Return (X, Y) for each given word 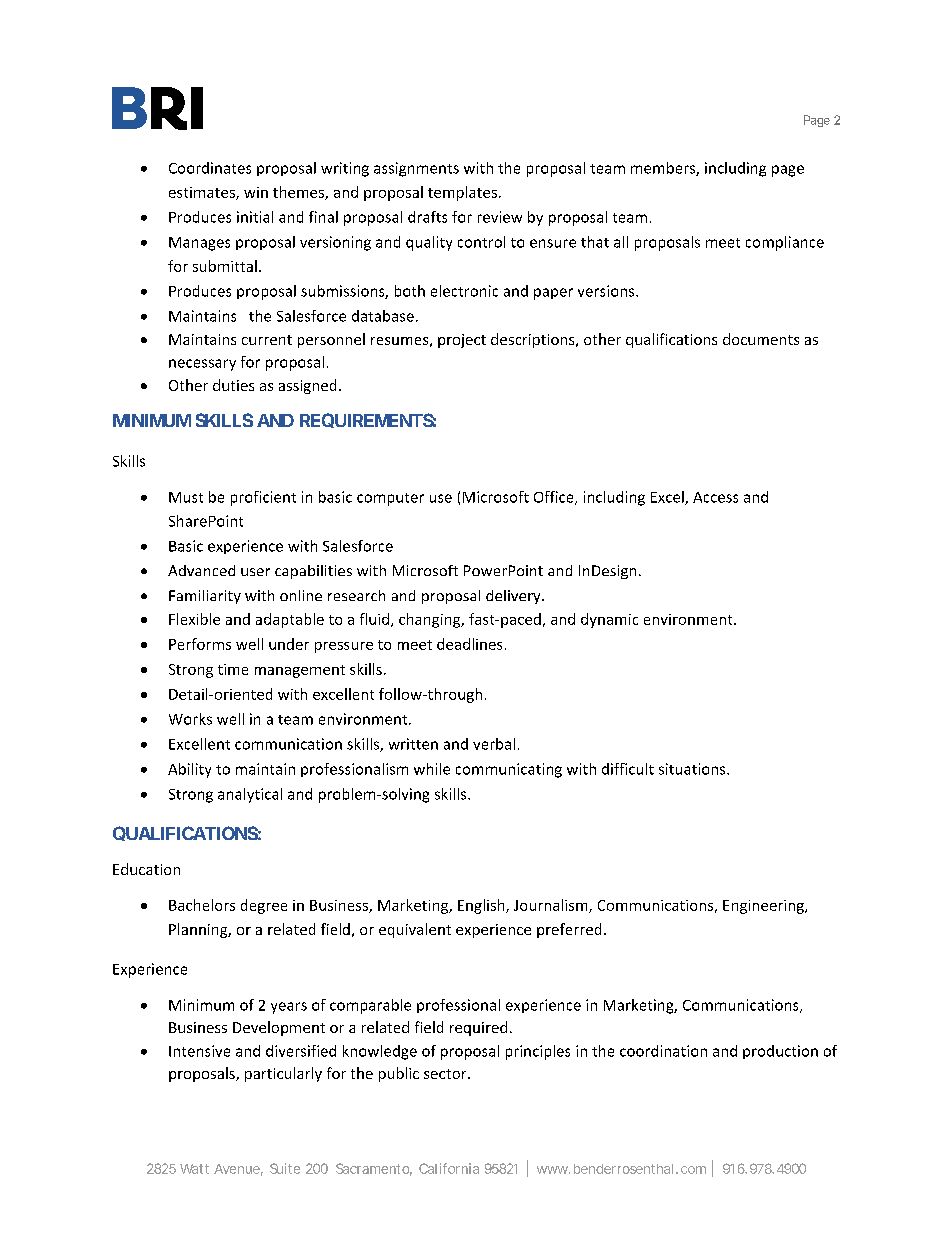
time (233, 669)
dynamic (609, 620)
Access (715, 497)
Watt (194, 1169)
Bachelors (202, 905)
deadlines (469, 644)
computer (390, 499)
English (482, 906)
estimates (203, 193)
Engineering (764, 907)
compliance (785, 243)
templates (462, 193)
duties (233, 385)
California (449, 1168)
